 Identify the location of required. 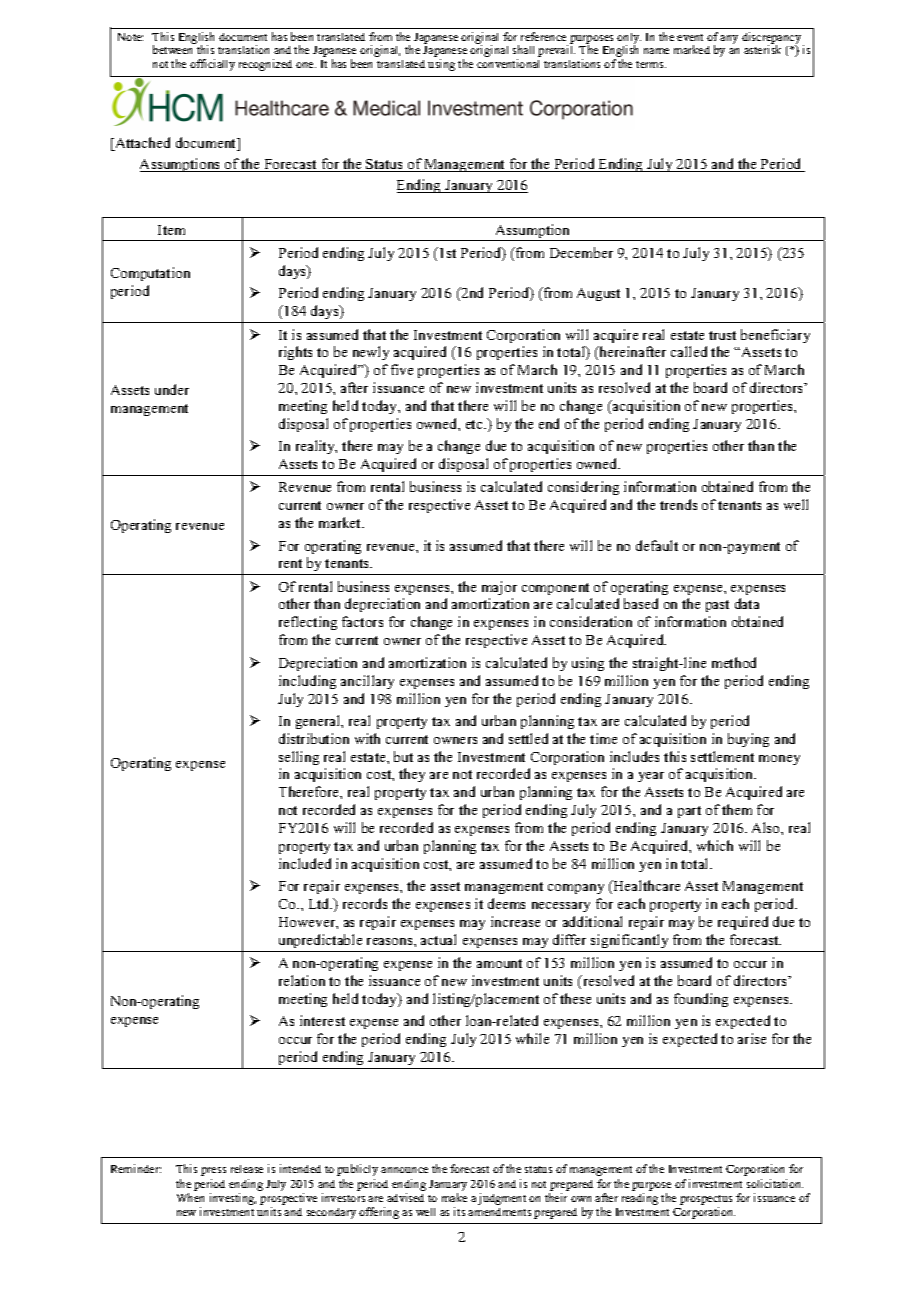
(743, 923).
